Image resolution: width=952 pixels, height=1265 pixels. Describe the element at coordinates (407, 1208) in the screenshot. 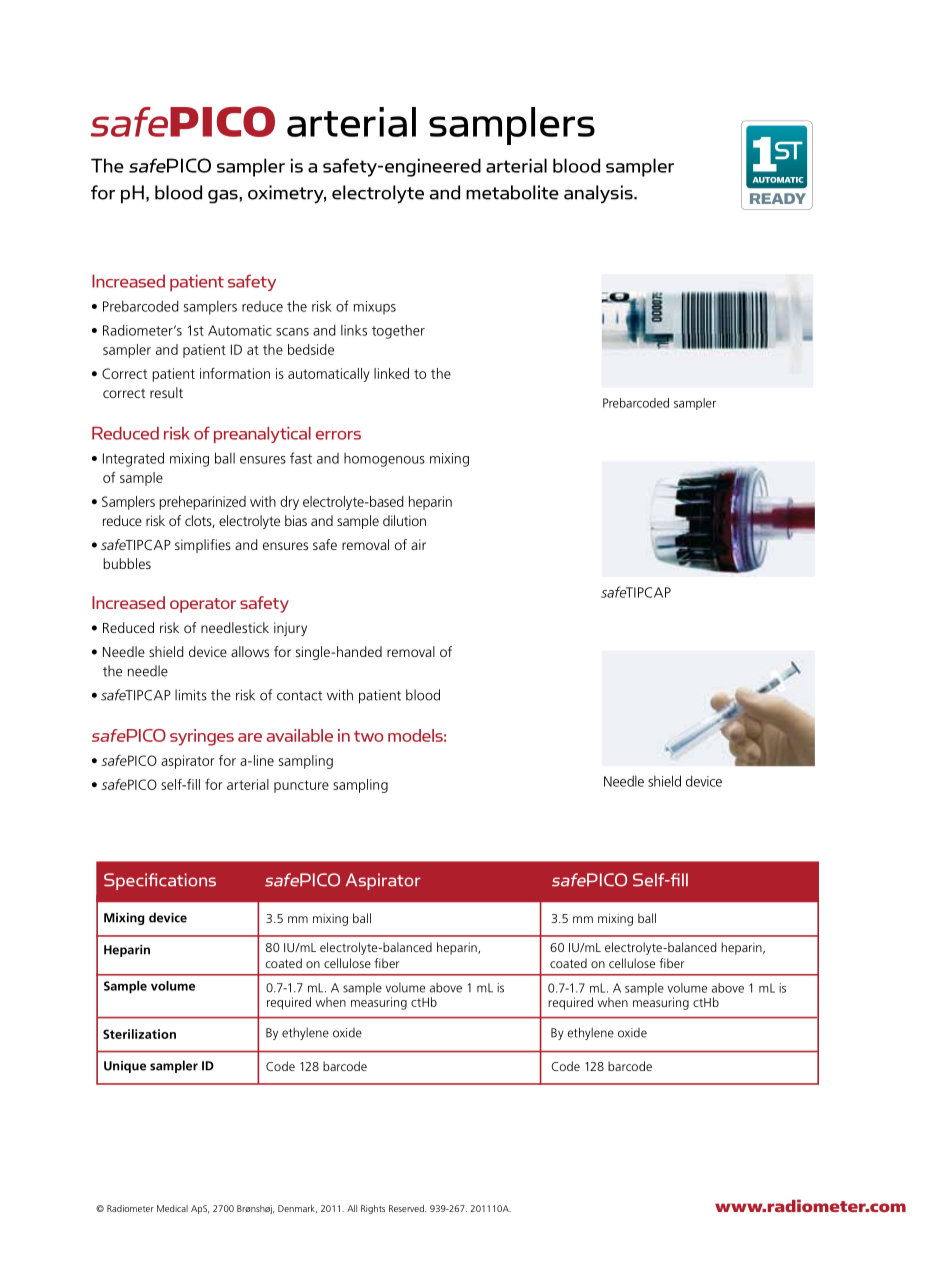

I see `Reserved` at that location.
